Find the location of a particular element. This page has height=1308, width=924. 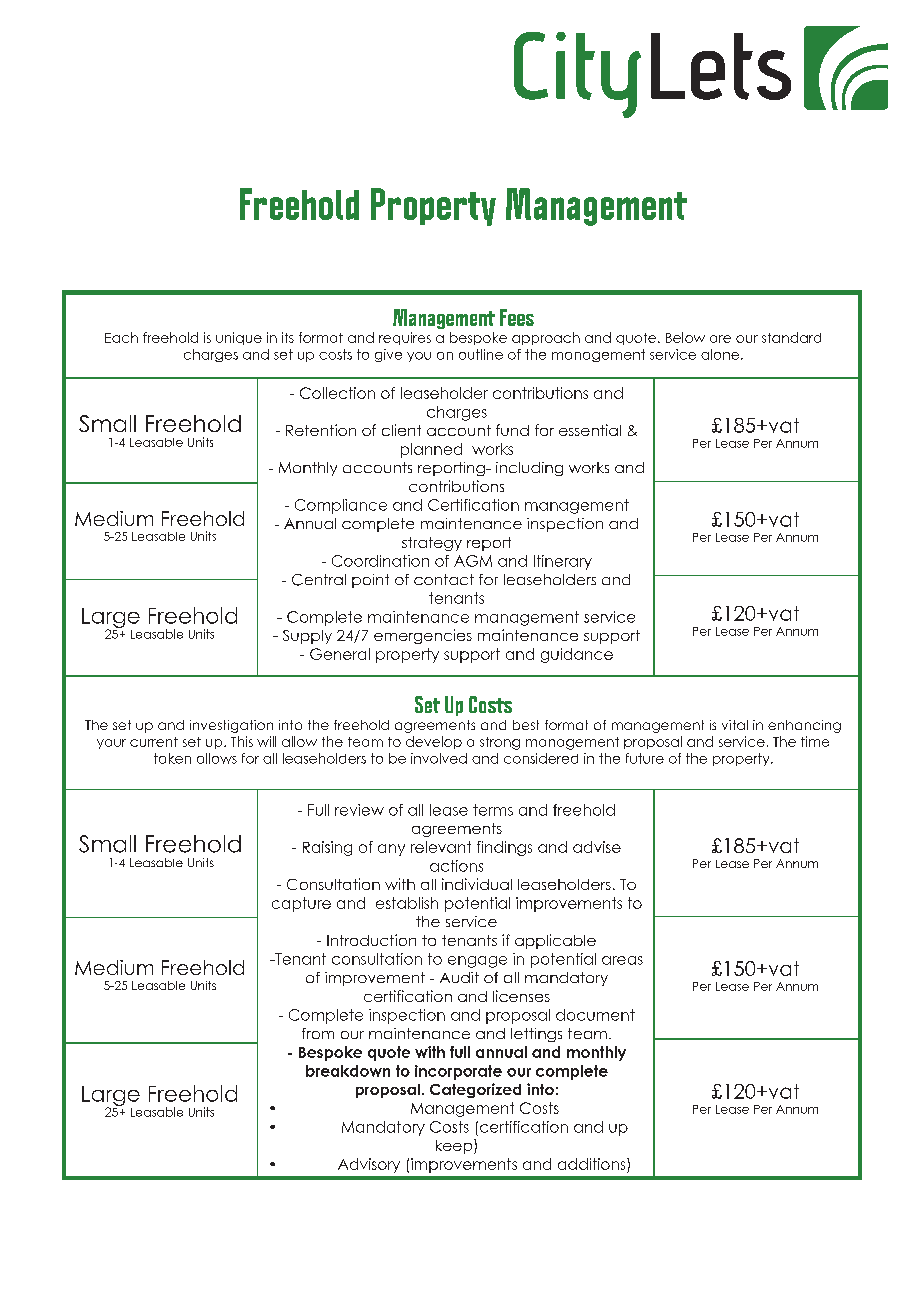

capture is located at coordinates (301, 904).
